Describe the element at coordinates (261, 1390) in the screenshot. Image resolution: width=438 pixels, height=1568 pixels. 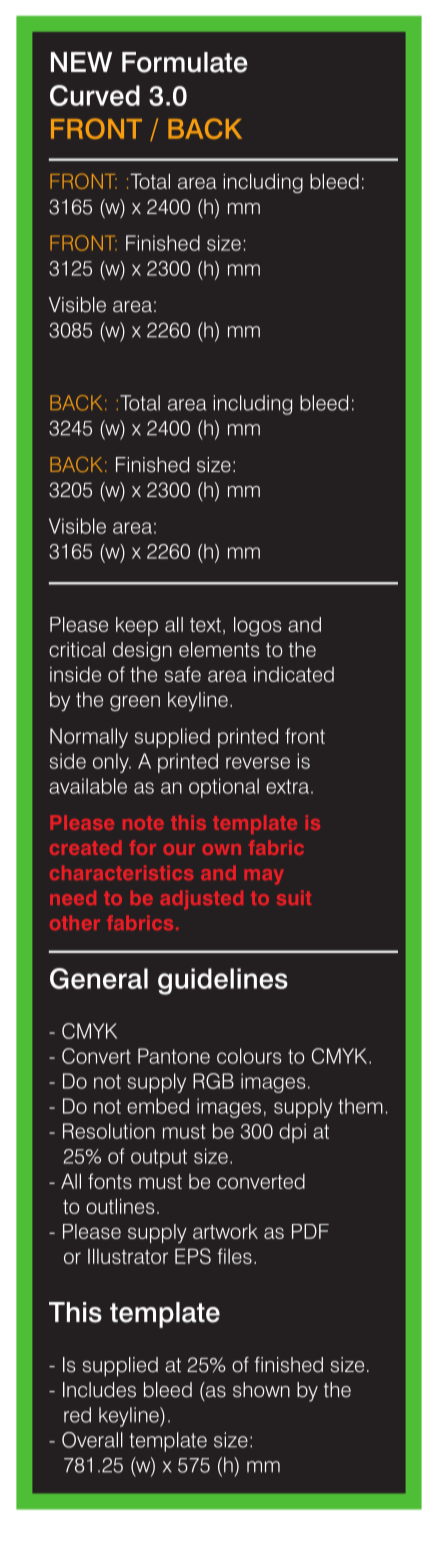
I see `shown` at that location.
